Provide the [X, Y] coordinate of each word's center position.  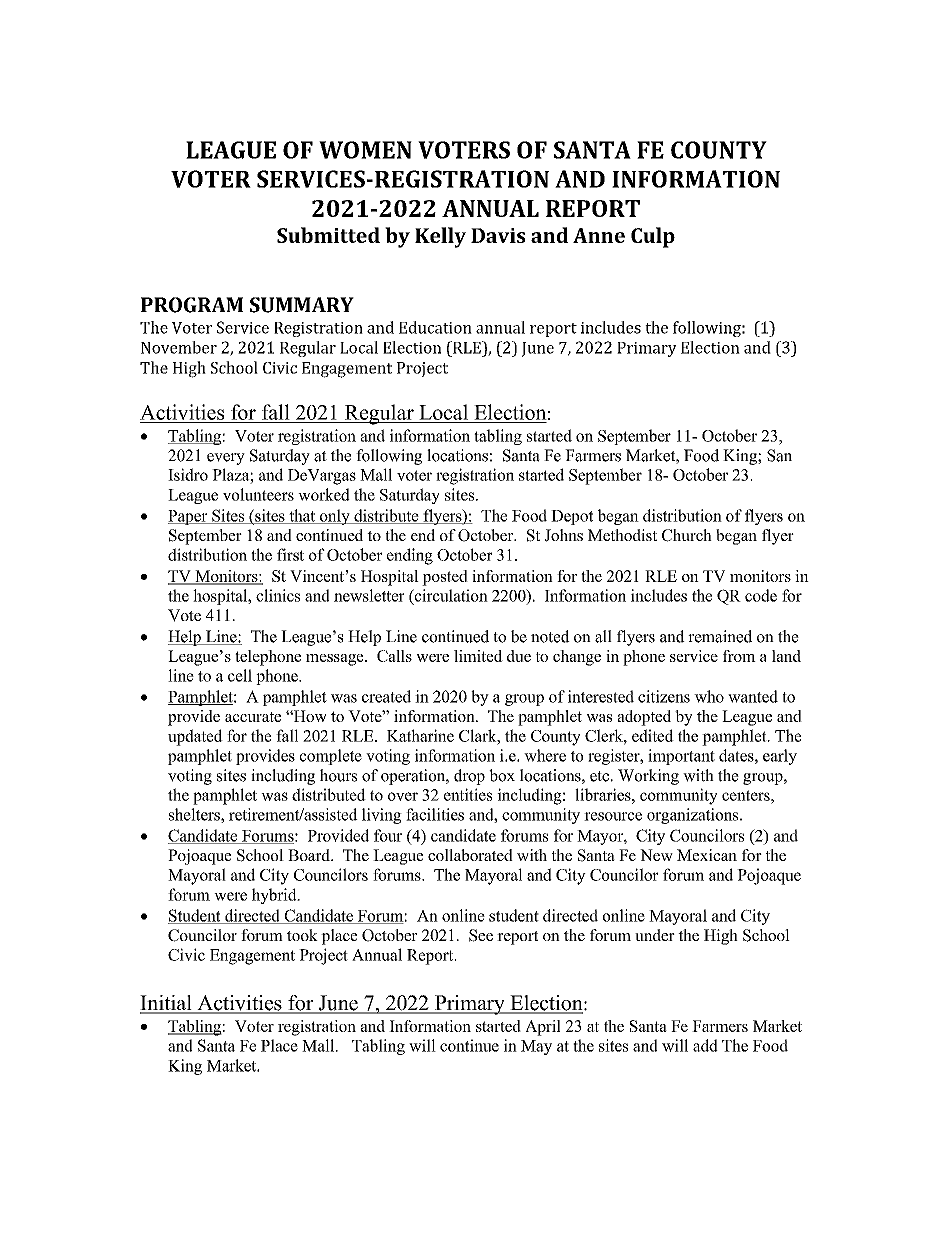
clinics [278, 595]
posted [445, 578]
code [761, 595]
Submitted [328, 235]
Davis [498, 235]
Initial [167, 1004]
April [543, 1028]
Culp [653, 237]
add [705, 1045]
